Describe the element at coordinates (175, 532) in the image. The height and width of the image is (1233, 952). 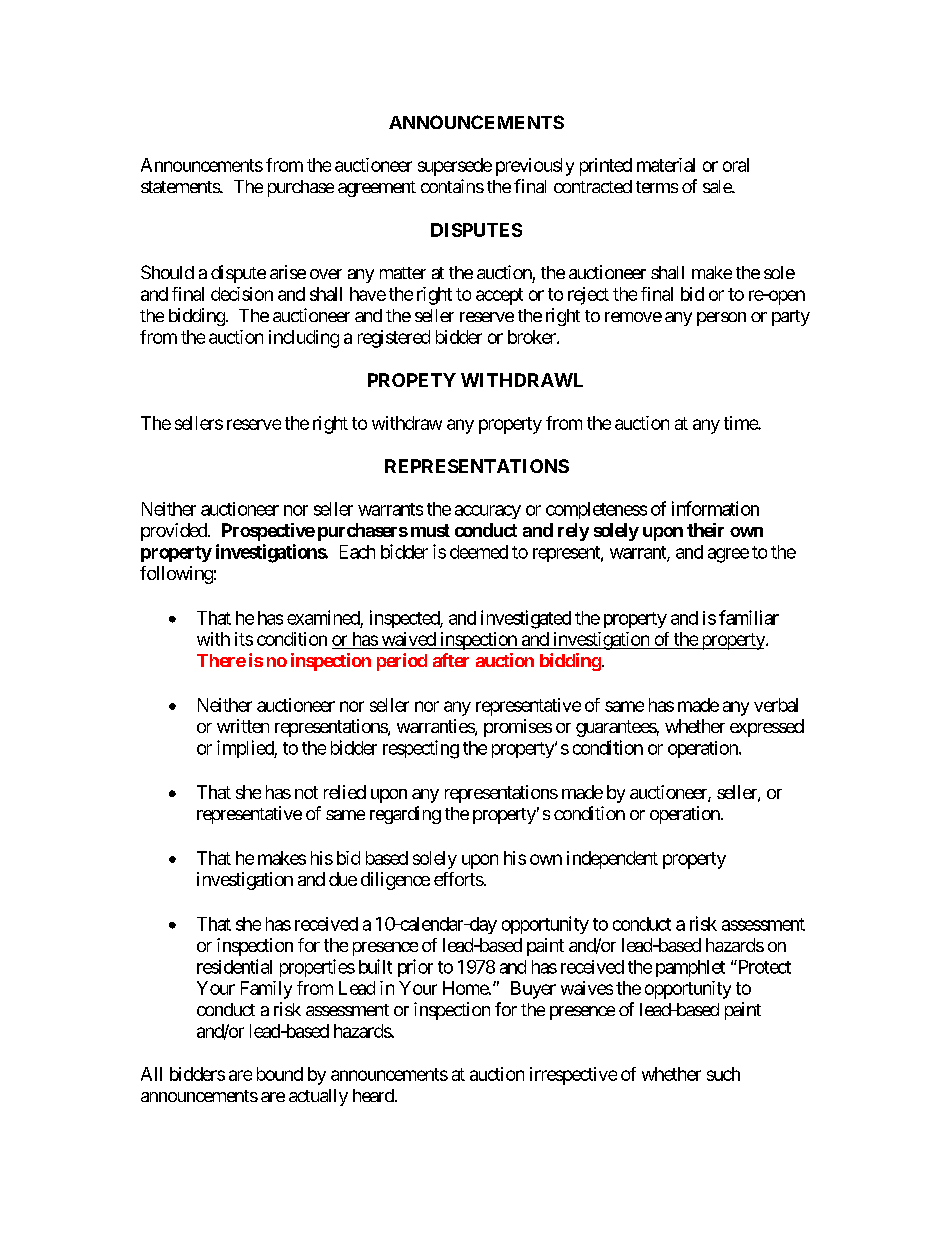
I see `provided` at that location.
